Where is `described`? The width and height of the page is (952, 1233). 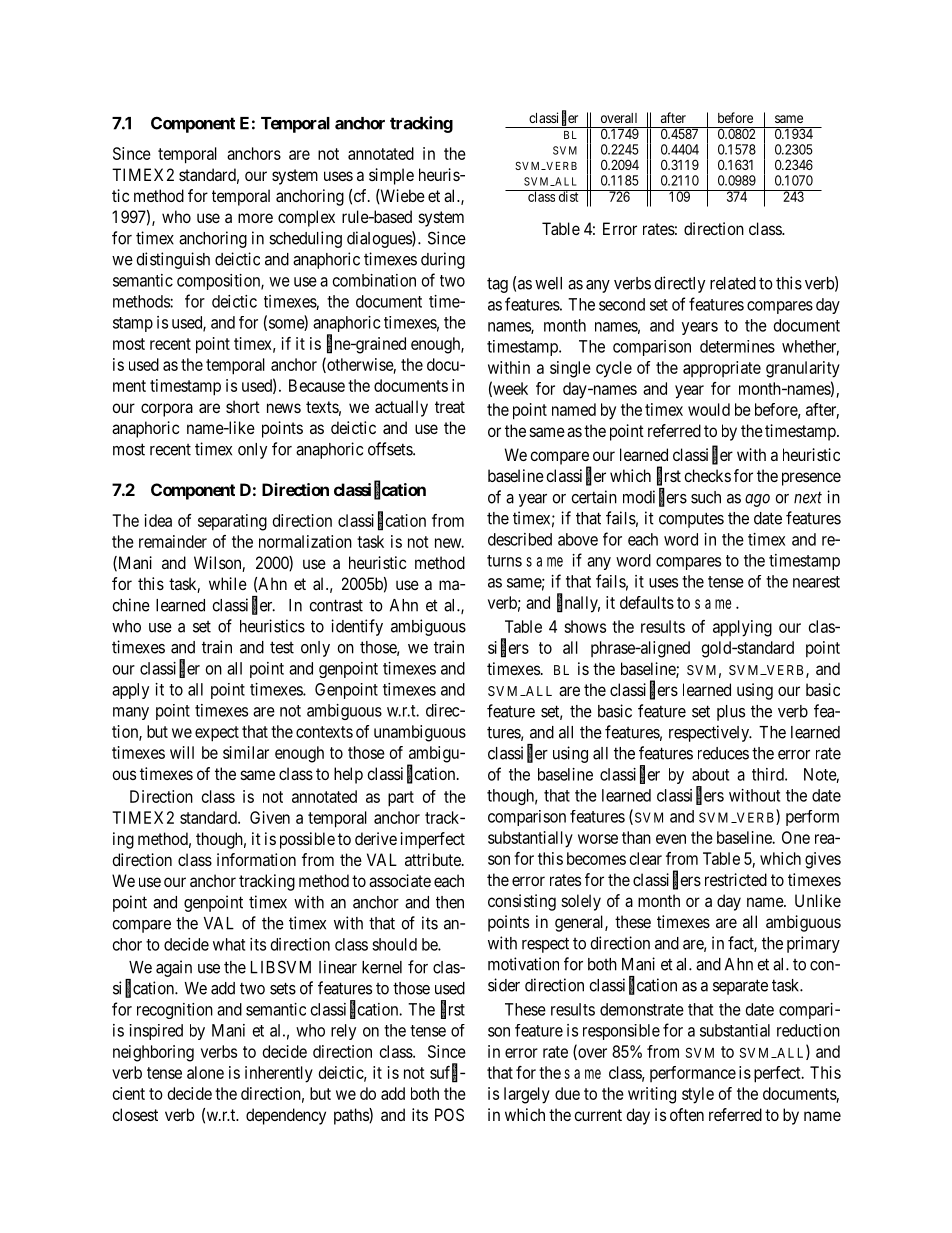 described is located at coordinates (520, 539).
